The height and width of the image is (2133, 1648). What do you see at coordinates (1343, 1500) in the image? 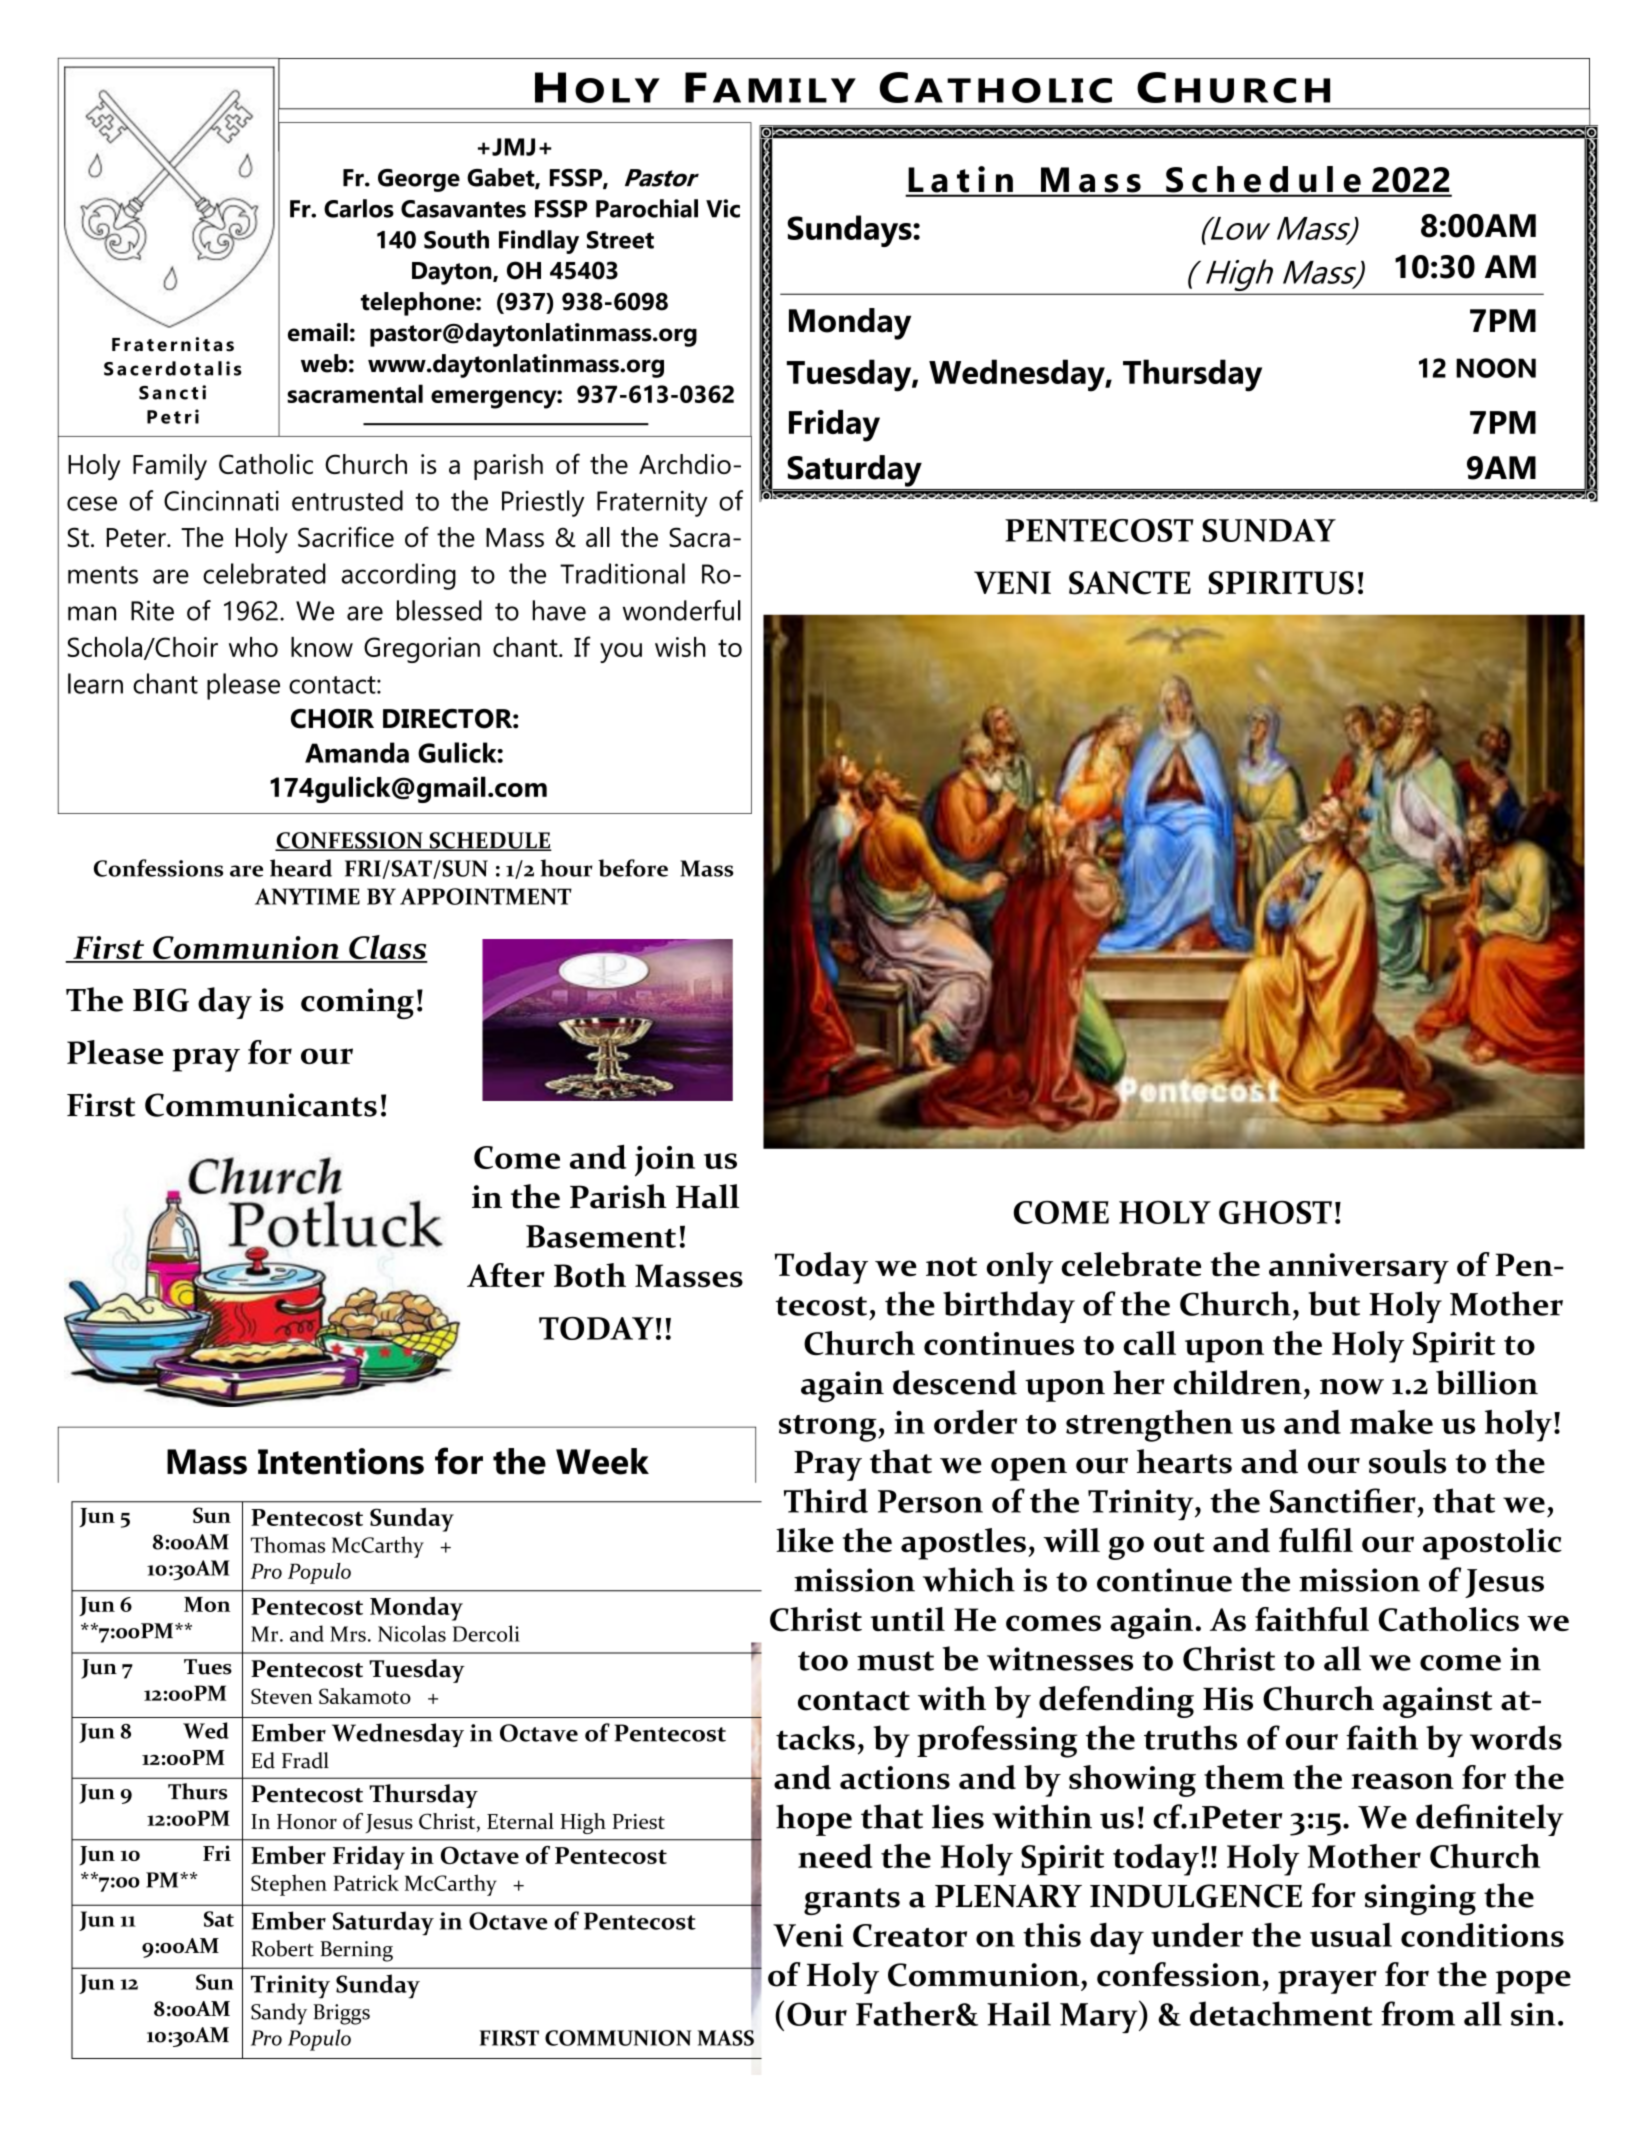
I see `Sanctifier` at bounding box center [1343, 1500].
